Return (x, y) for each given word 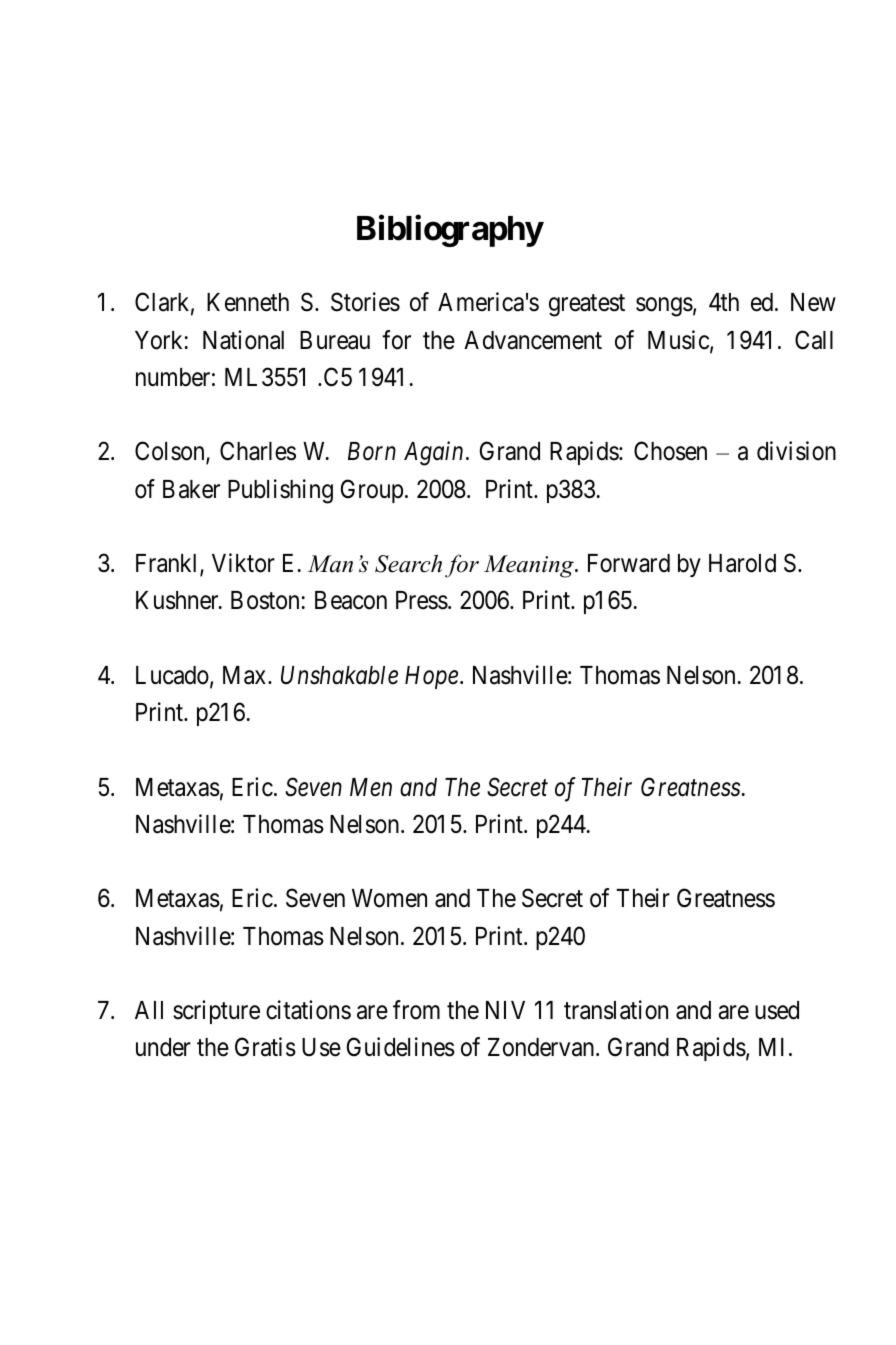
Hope (431, 677)
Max (246, 675)
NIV (505, 1010)
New (813, 302)
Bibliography (450, 231)
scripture (216, 1012)
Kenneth (248, 302)
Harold (742, 563)
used (777, 1010)
